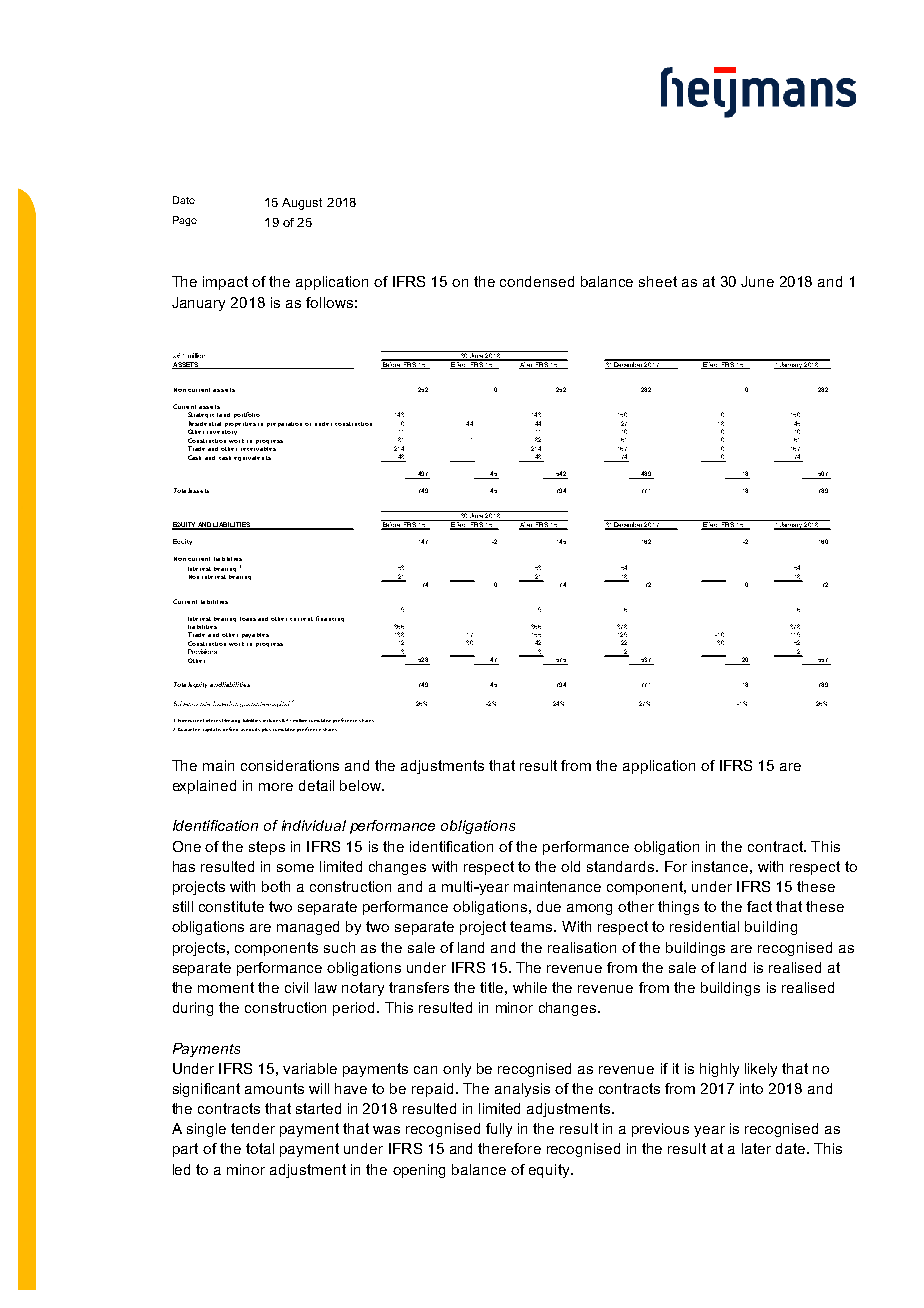  What do you see at coordinates (658, 281) in the screenshot?
I see `sheet` at bounding box center [658, 281].
